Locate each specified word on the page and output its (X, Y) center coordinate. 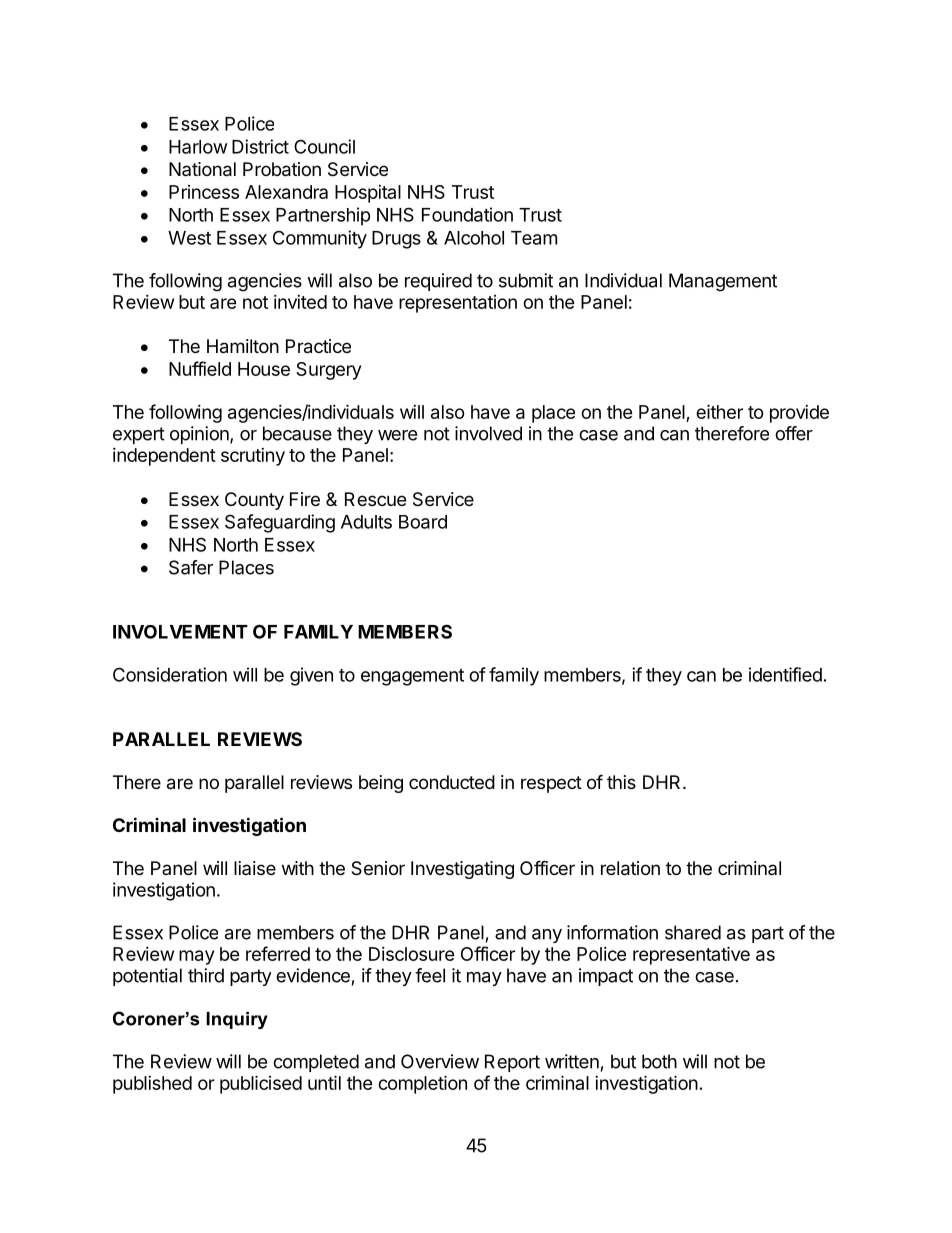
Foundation (467, 214)
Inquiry (237, 1020)
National (202, 169)
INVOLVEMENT (180, 632)
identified (785, 674)
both (659, 1061)
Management (723, 282)
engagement (412, 677)
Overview (440, 1061)
